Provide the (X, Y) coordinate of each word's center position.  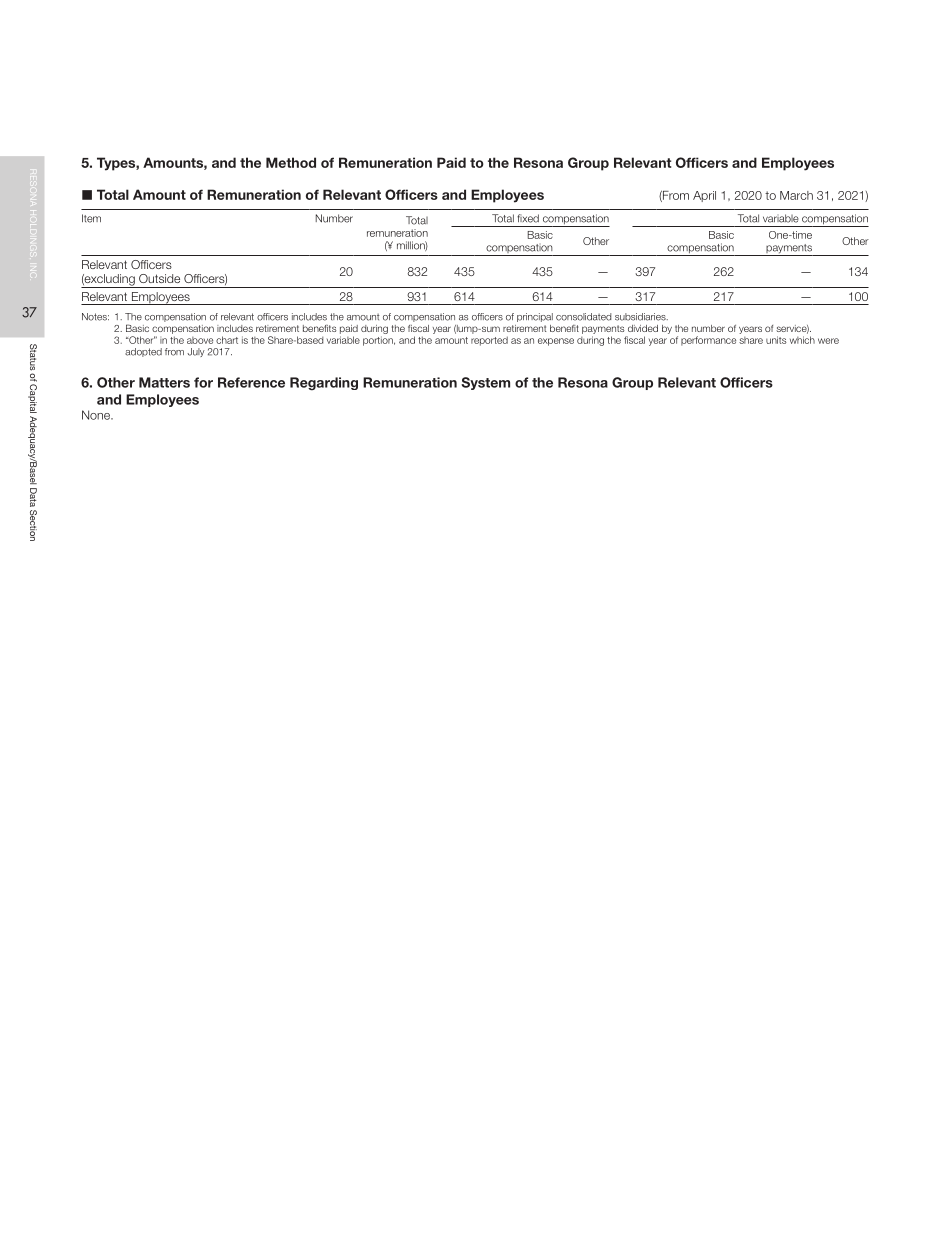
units (776, 340)
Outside (159, 278)
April (704, 196)
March (796, 195)
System (485, 383)
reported (489, 341)
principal (535, 317)
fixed (528, 218)
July (196, 352)
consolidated (583, 317)
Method (291, 162)
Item (91, 218)
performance (708, 341)
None (97, 415)
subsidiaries (641, 317)
